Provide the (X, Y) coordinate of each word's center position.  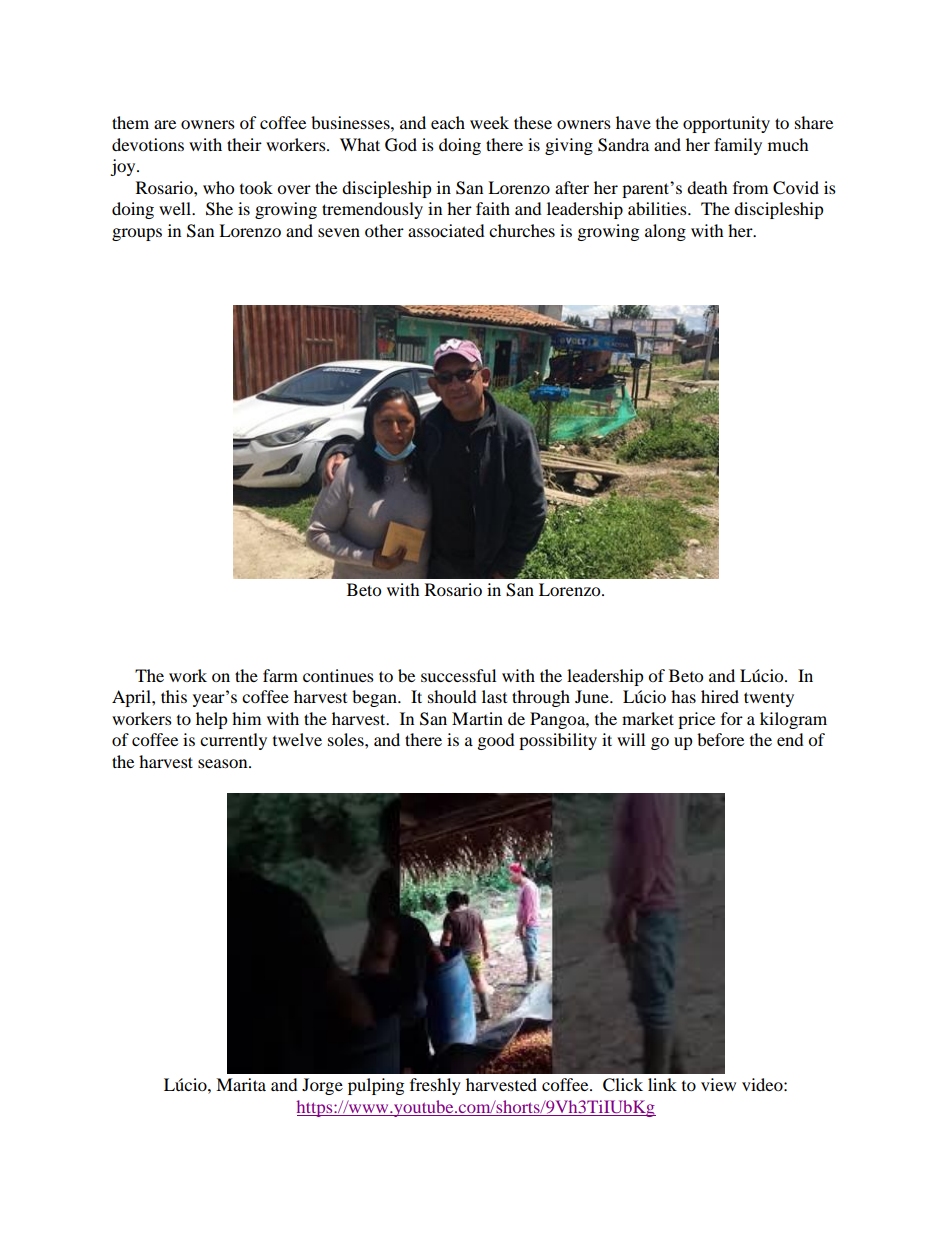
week (489, 122)
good (496, 741)
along (665, 232)
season (224, 763)
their (244, 144)
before (720, 739)
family (738, 146)
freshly (435, 1086)
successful (458, 675)
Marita (241, 1084)
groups (137, 234)
